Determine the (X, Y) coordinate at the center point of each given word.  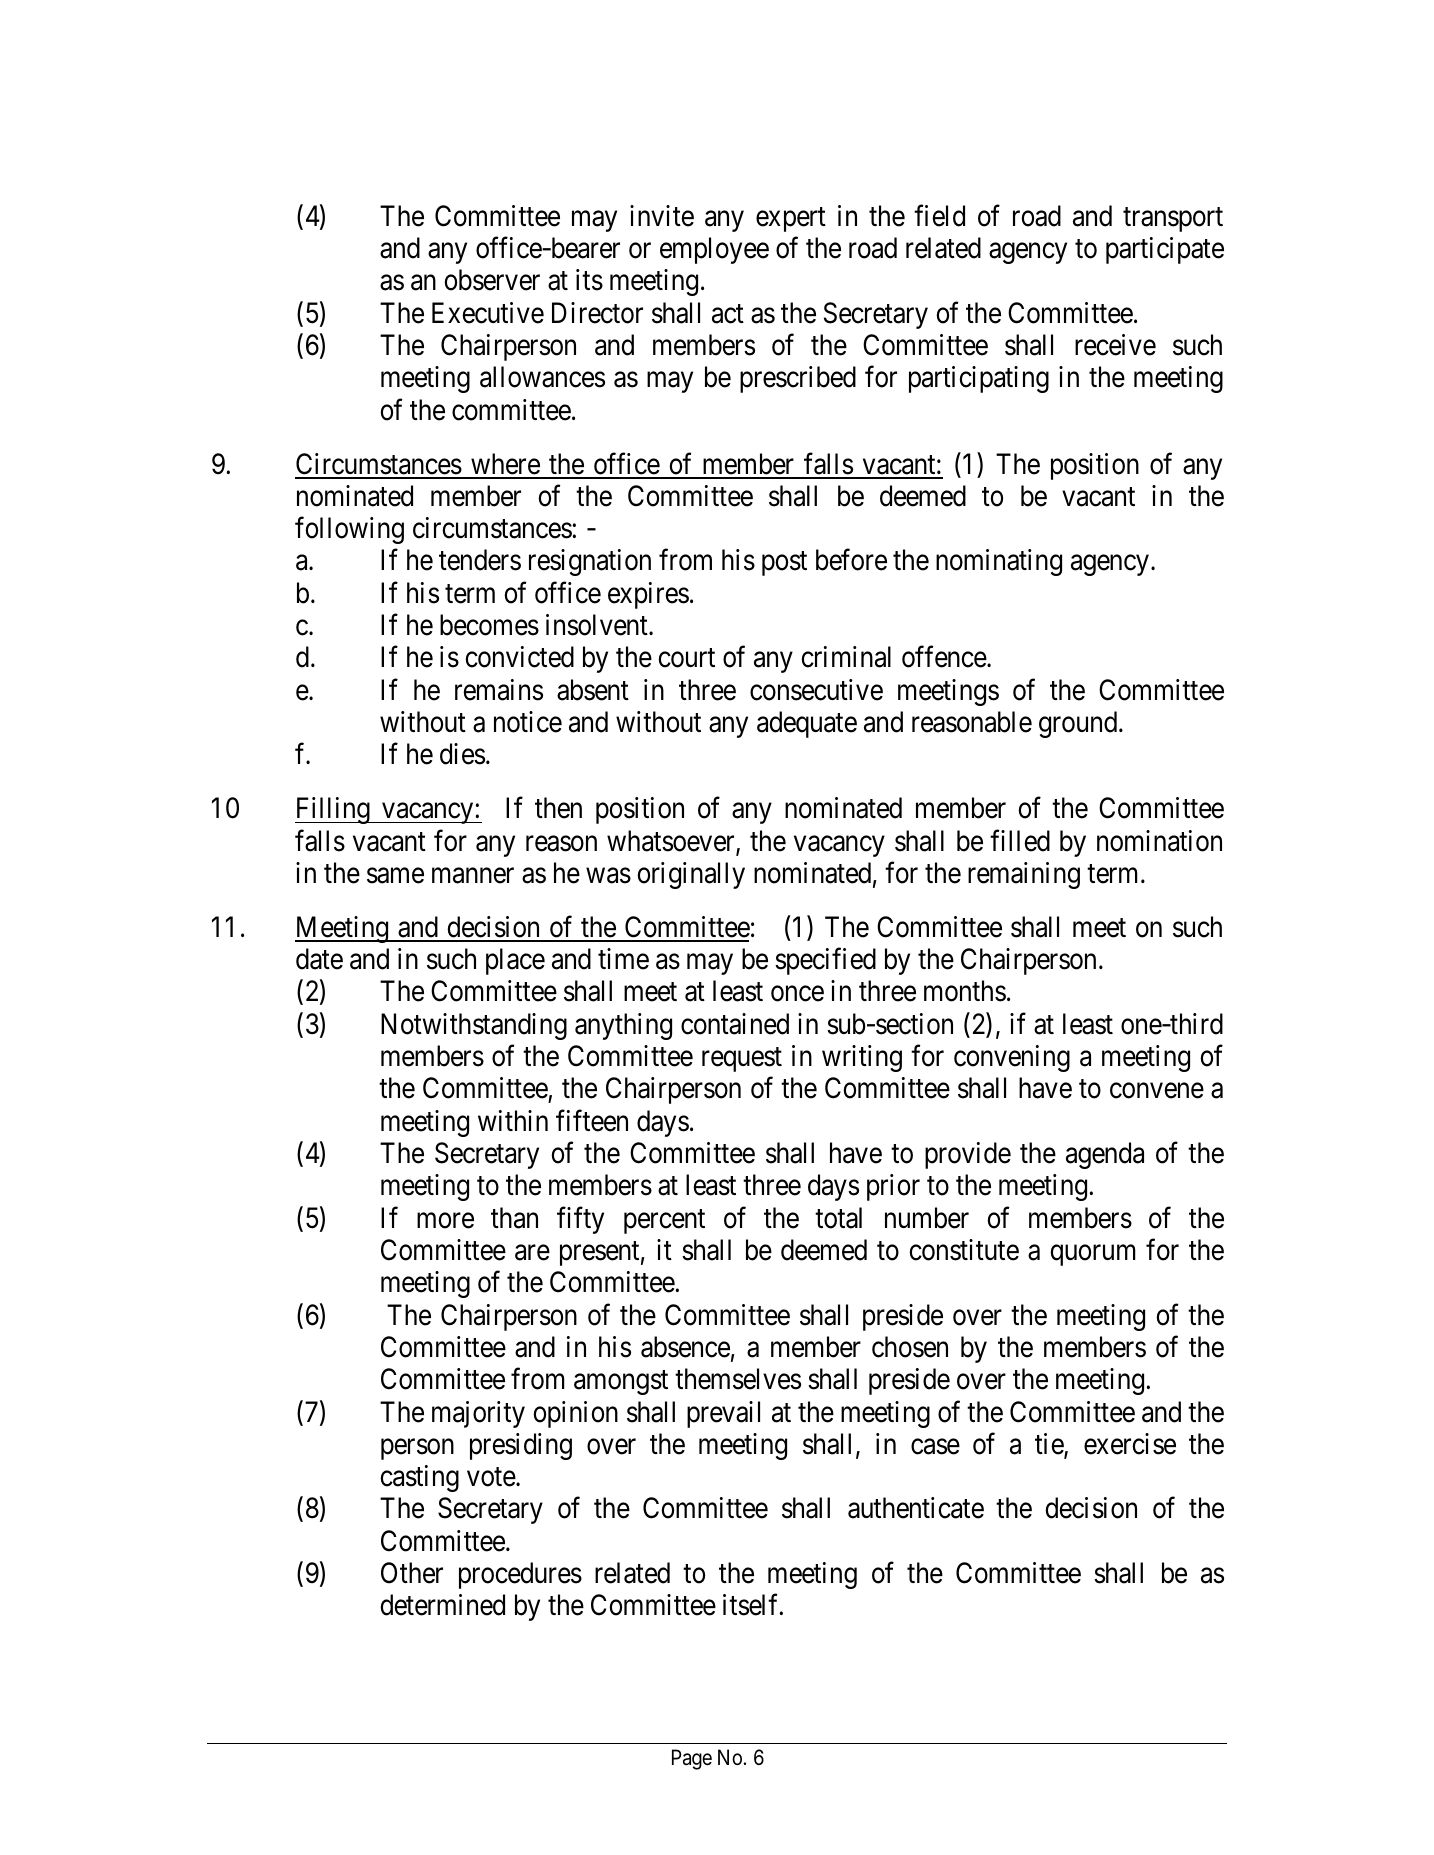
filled (1020, 840)
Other (412, 1573)
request (742, 1060)
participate (1165, 250)
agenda (1105, 1155)
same (395, 876)
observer (492, 280)
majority (478, 1414)
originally (691, 875)
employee (714, 250)
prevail (723, 1414)
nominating (999, 562)
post (784, 564)
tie (1050, 1445)
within (513, 1120)
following (349, 530)
